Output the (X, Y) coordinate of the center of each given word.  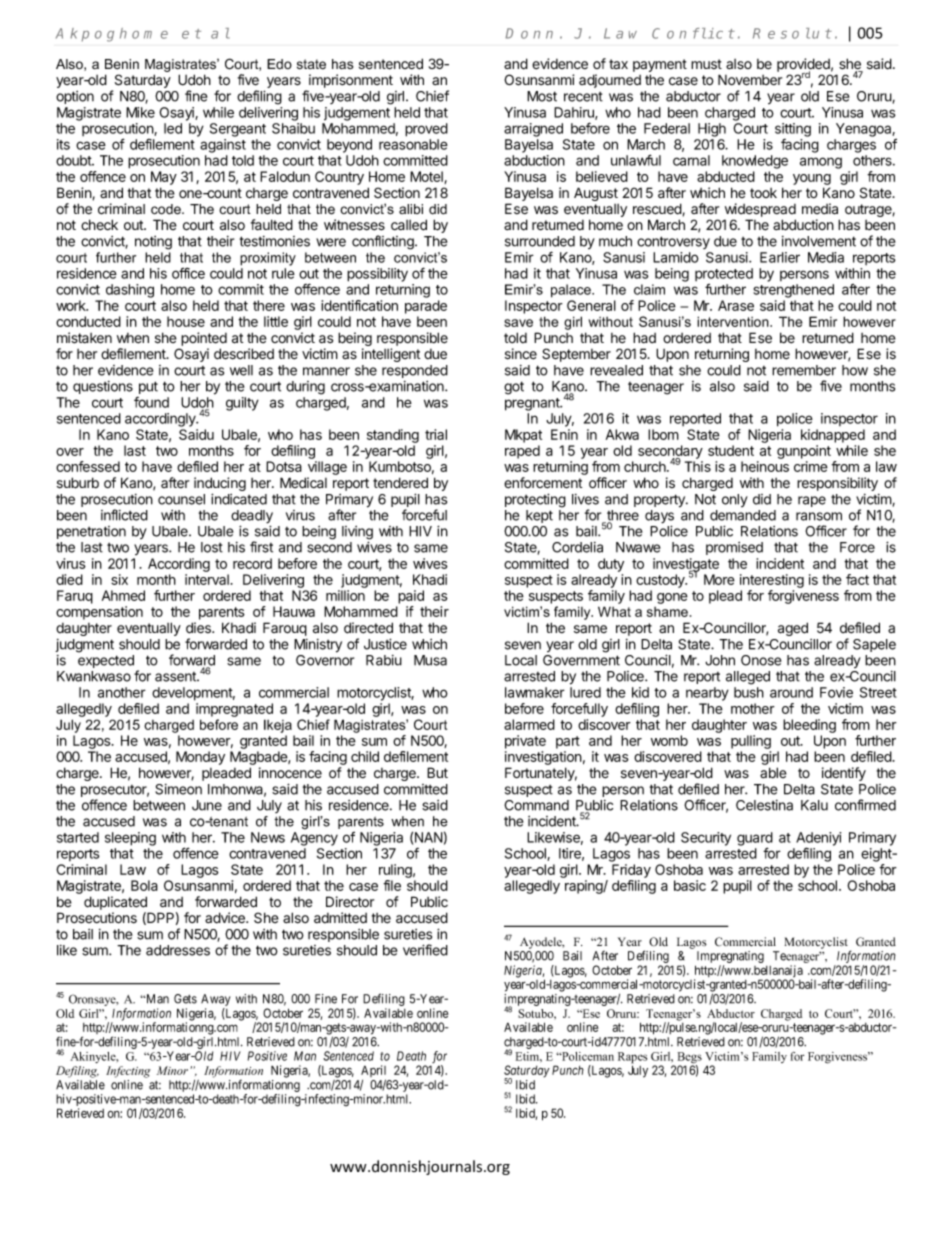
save (518, 323)
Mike (140, 112)
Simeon (178, 789)
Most (542, 96)
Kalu (814, 805)
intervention (734, 321)
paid (411, 597)
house (186, 321)
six (119, 579)
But (437, 772)
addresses (178, 950)
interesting (772, 581)
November (750, 80)
